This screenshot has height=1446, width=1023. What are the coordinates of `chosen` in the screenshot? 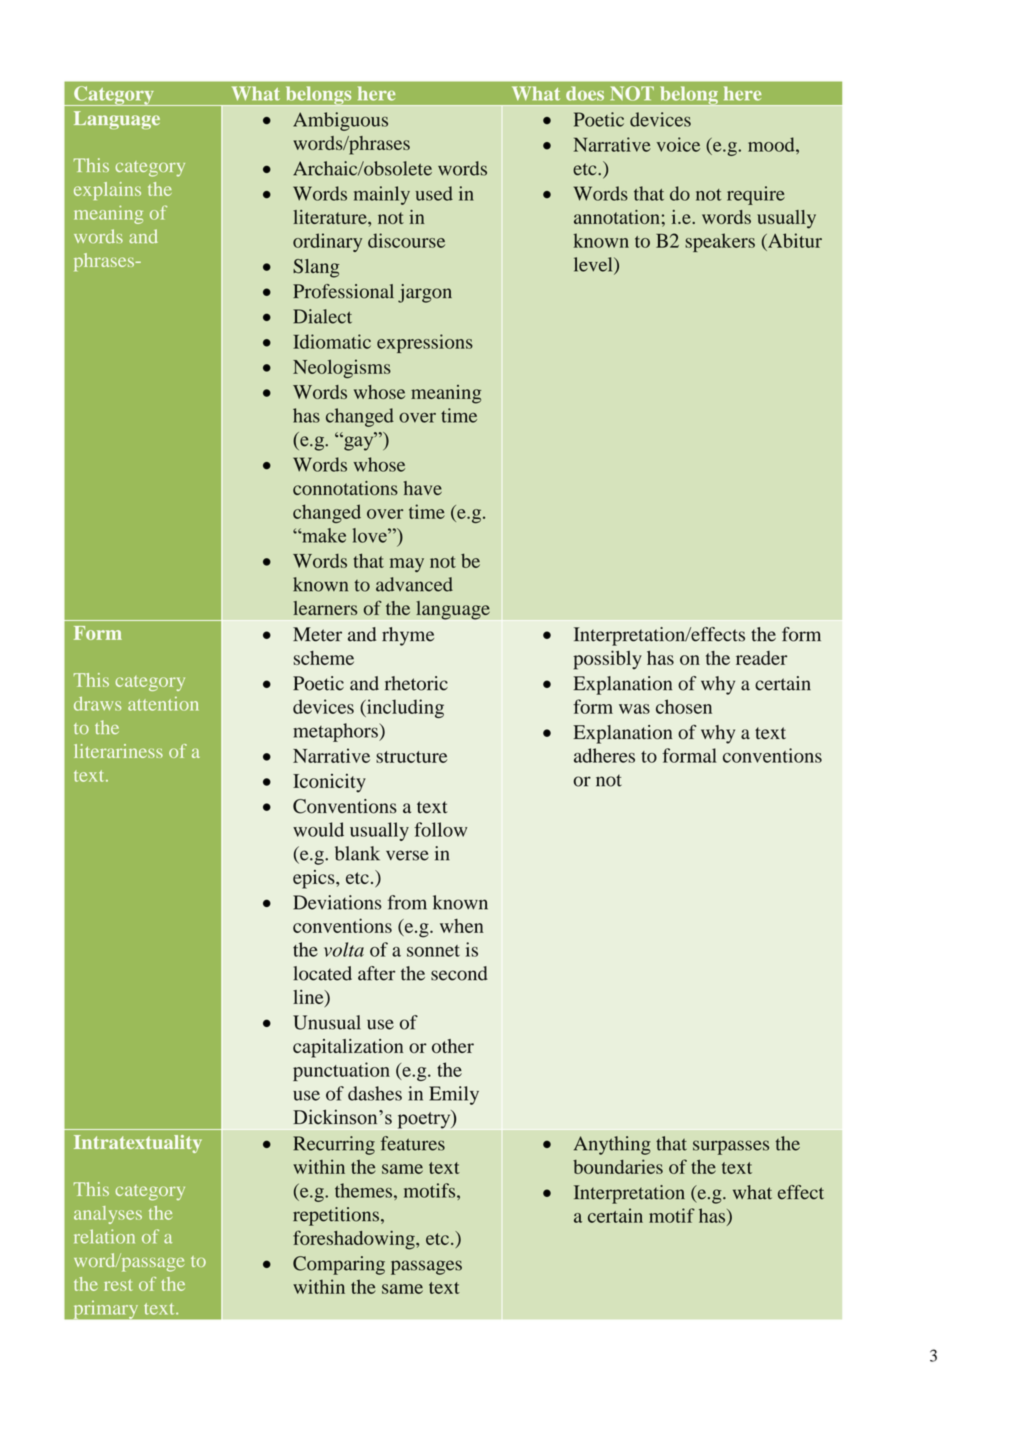 It's located at (684, 706).
